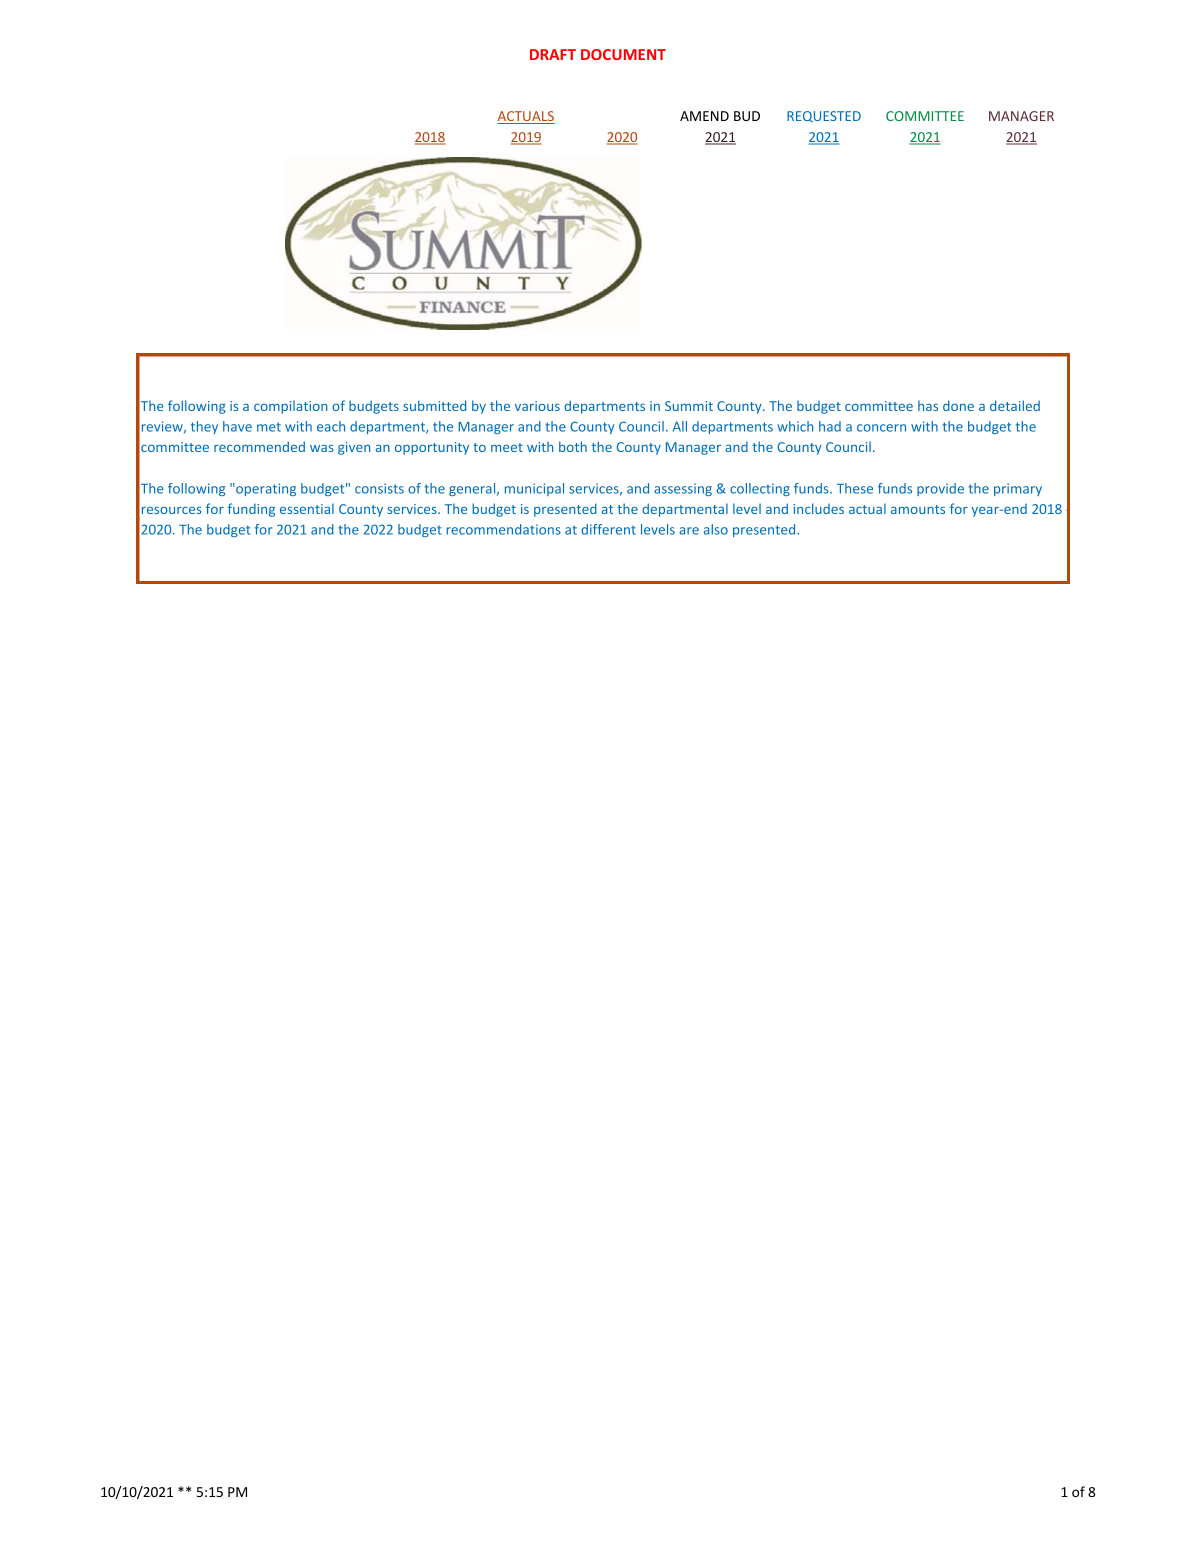  Describe the element at coordinates (824, 116) in the page. I see `REQUESTED` at that location.
